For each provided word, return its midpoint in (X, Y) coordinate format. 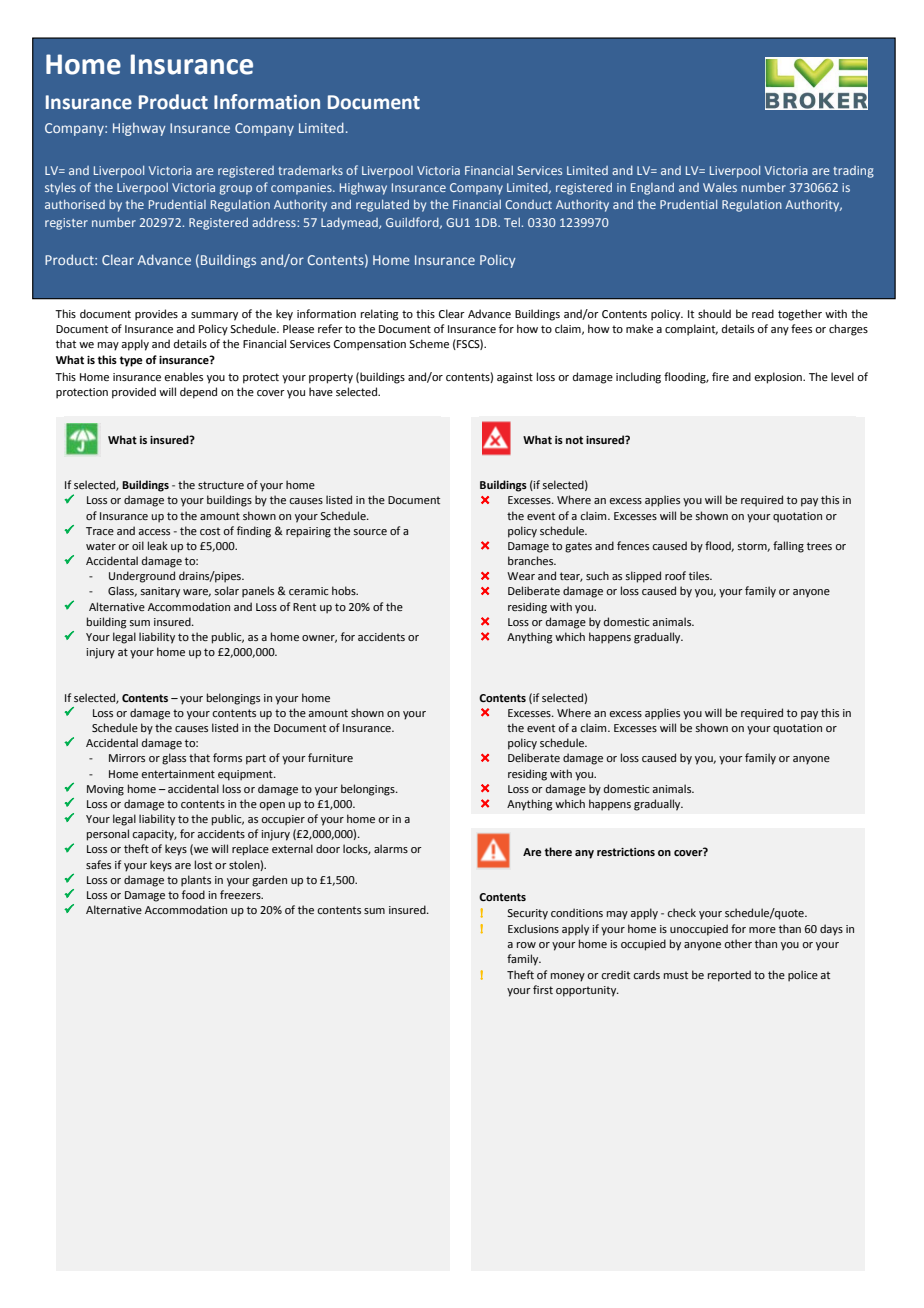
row (526, 945)
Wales (720, 187)
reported (729, 976)
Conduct (528, 204)
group (236, 190)
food (193, 894)
